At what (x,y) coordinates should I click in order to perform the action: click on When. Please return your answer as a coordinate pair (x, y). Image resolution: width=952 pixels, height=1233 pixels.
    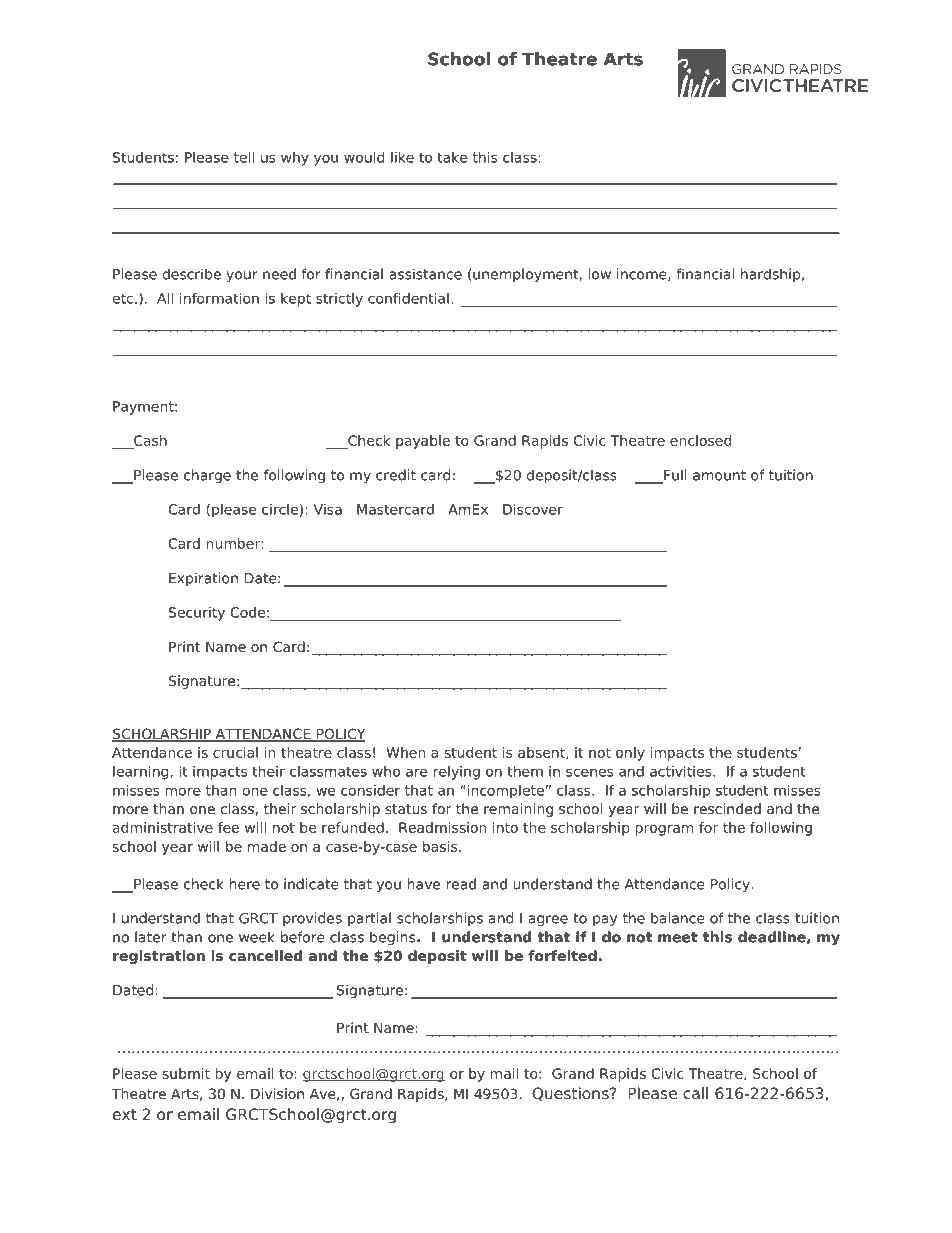
    Looking at the image, I should click on (405, 752).
